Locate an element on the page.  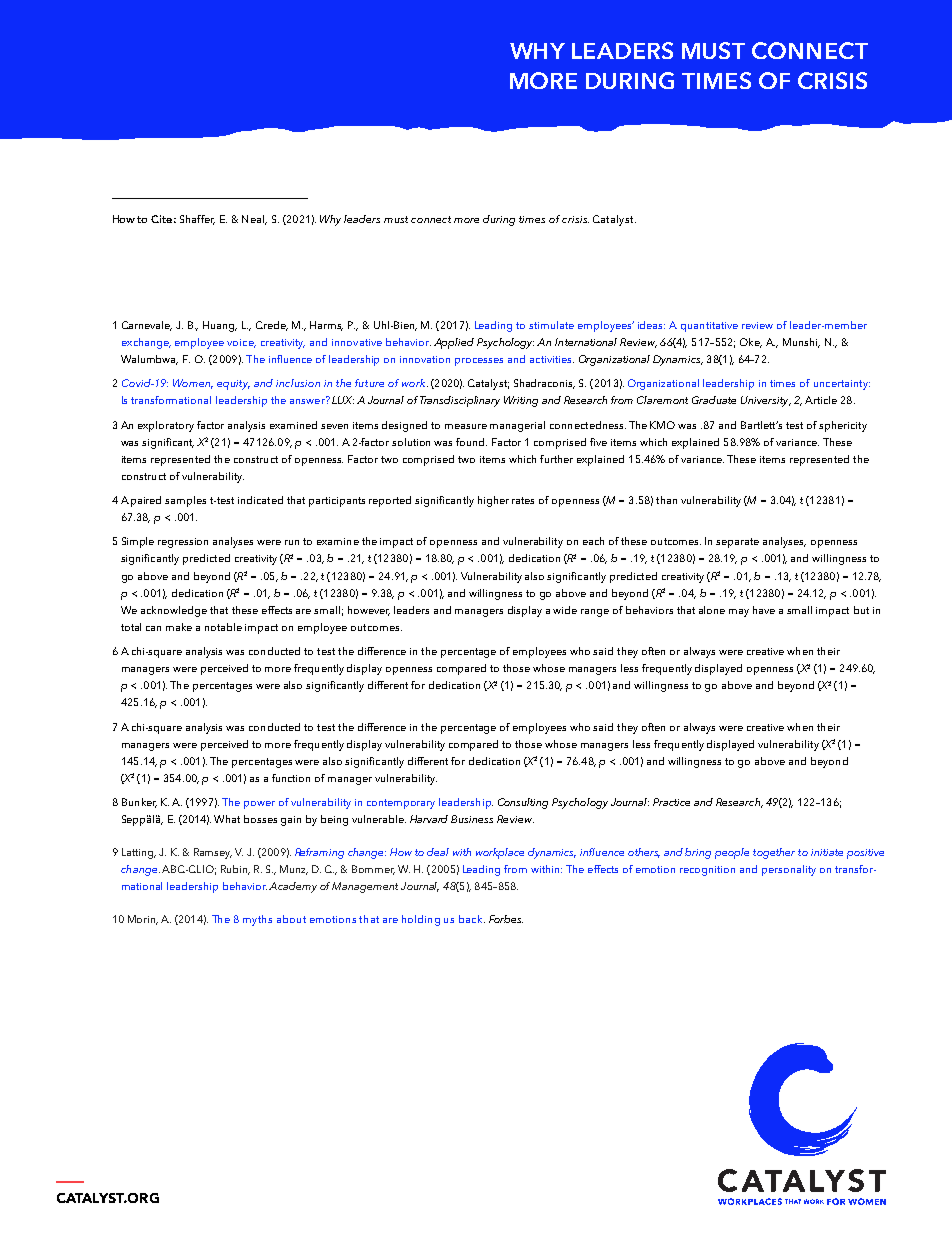
Shaffer is located at coordinates (197, 220).
